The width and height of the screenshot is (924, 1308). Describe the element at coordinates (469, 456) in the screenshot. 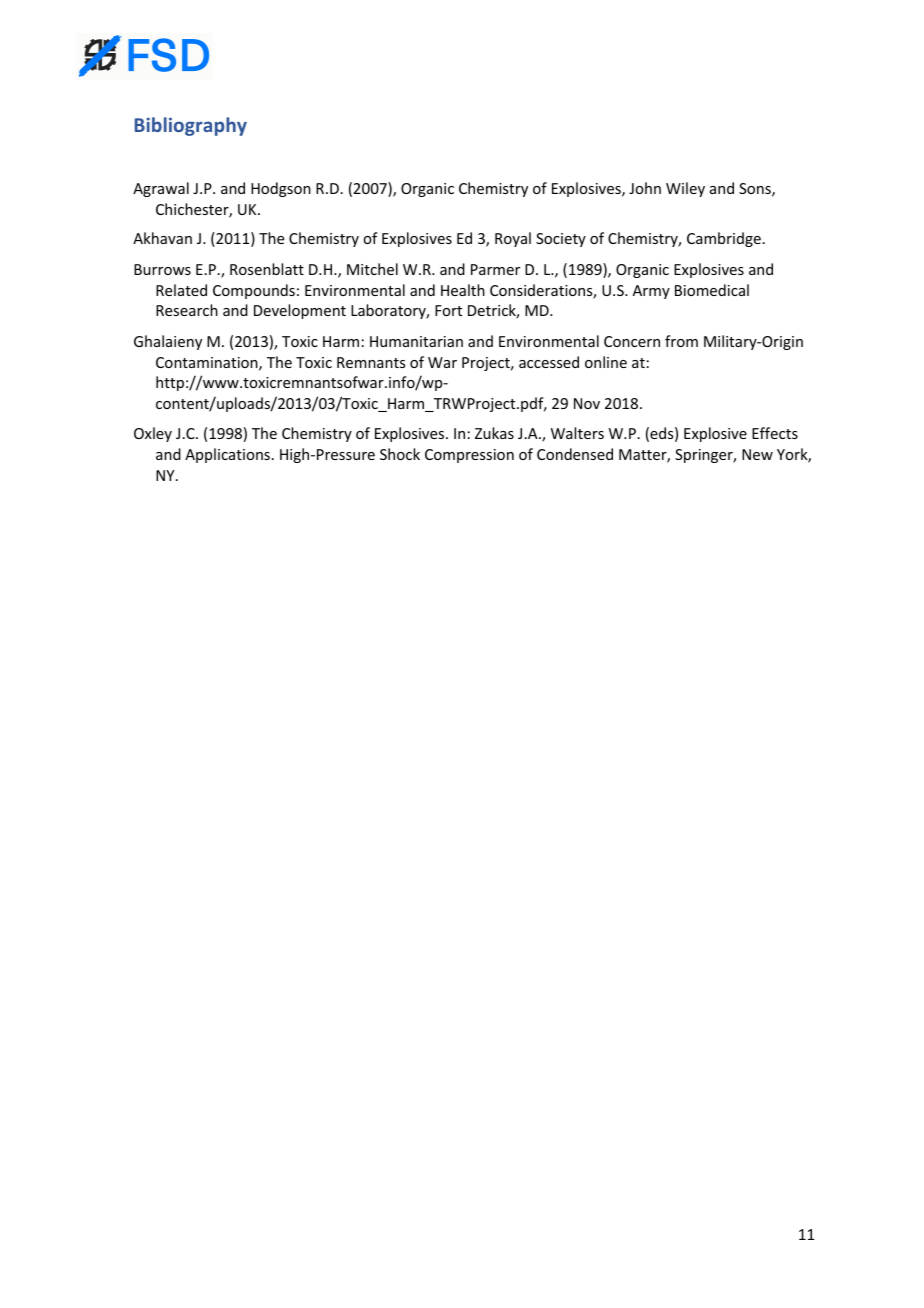

I see `Compression` at that location.
